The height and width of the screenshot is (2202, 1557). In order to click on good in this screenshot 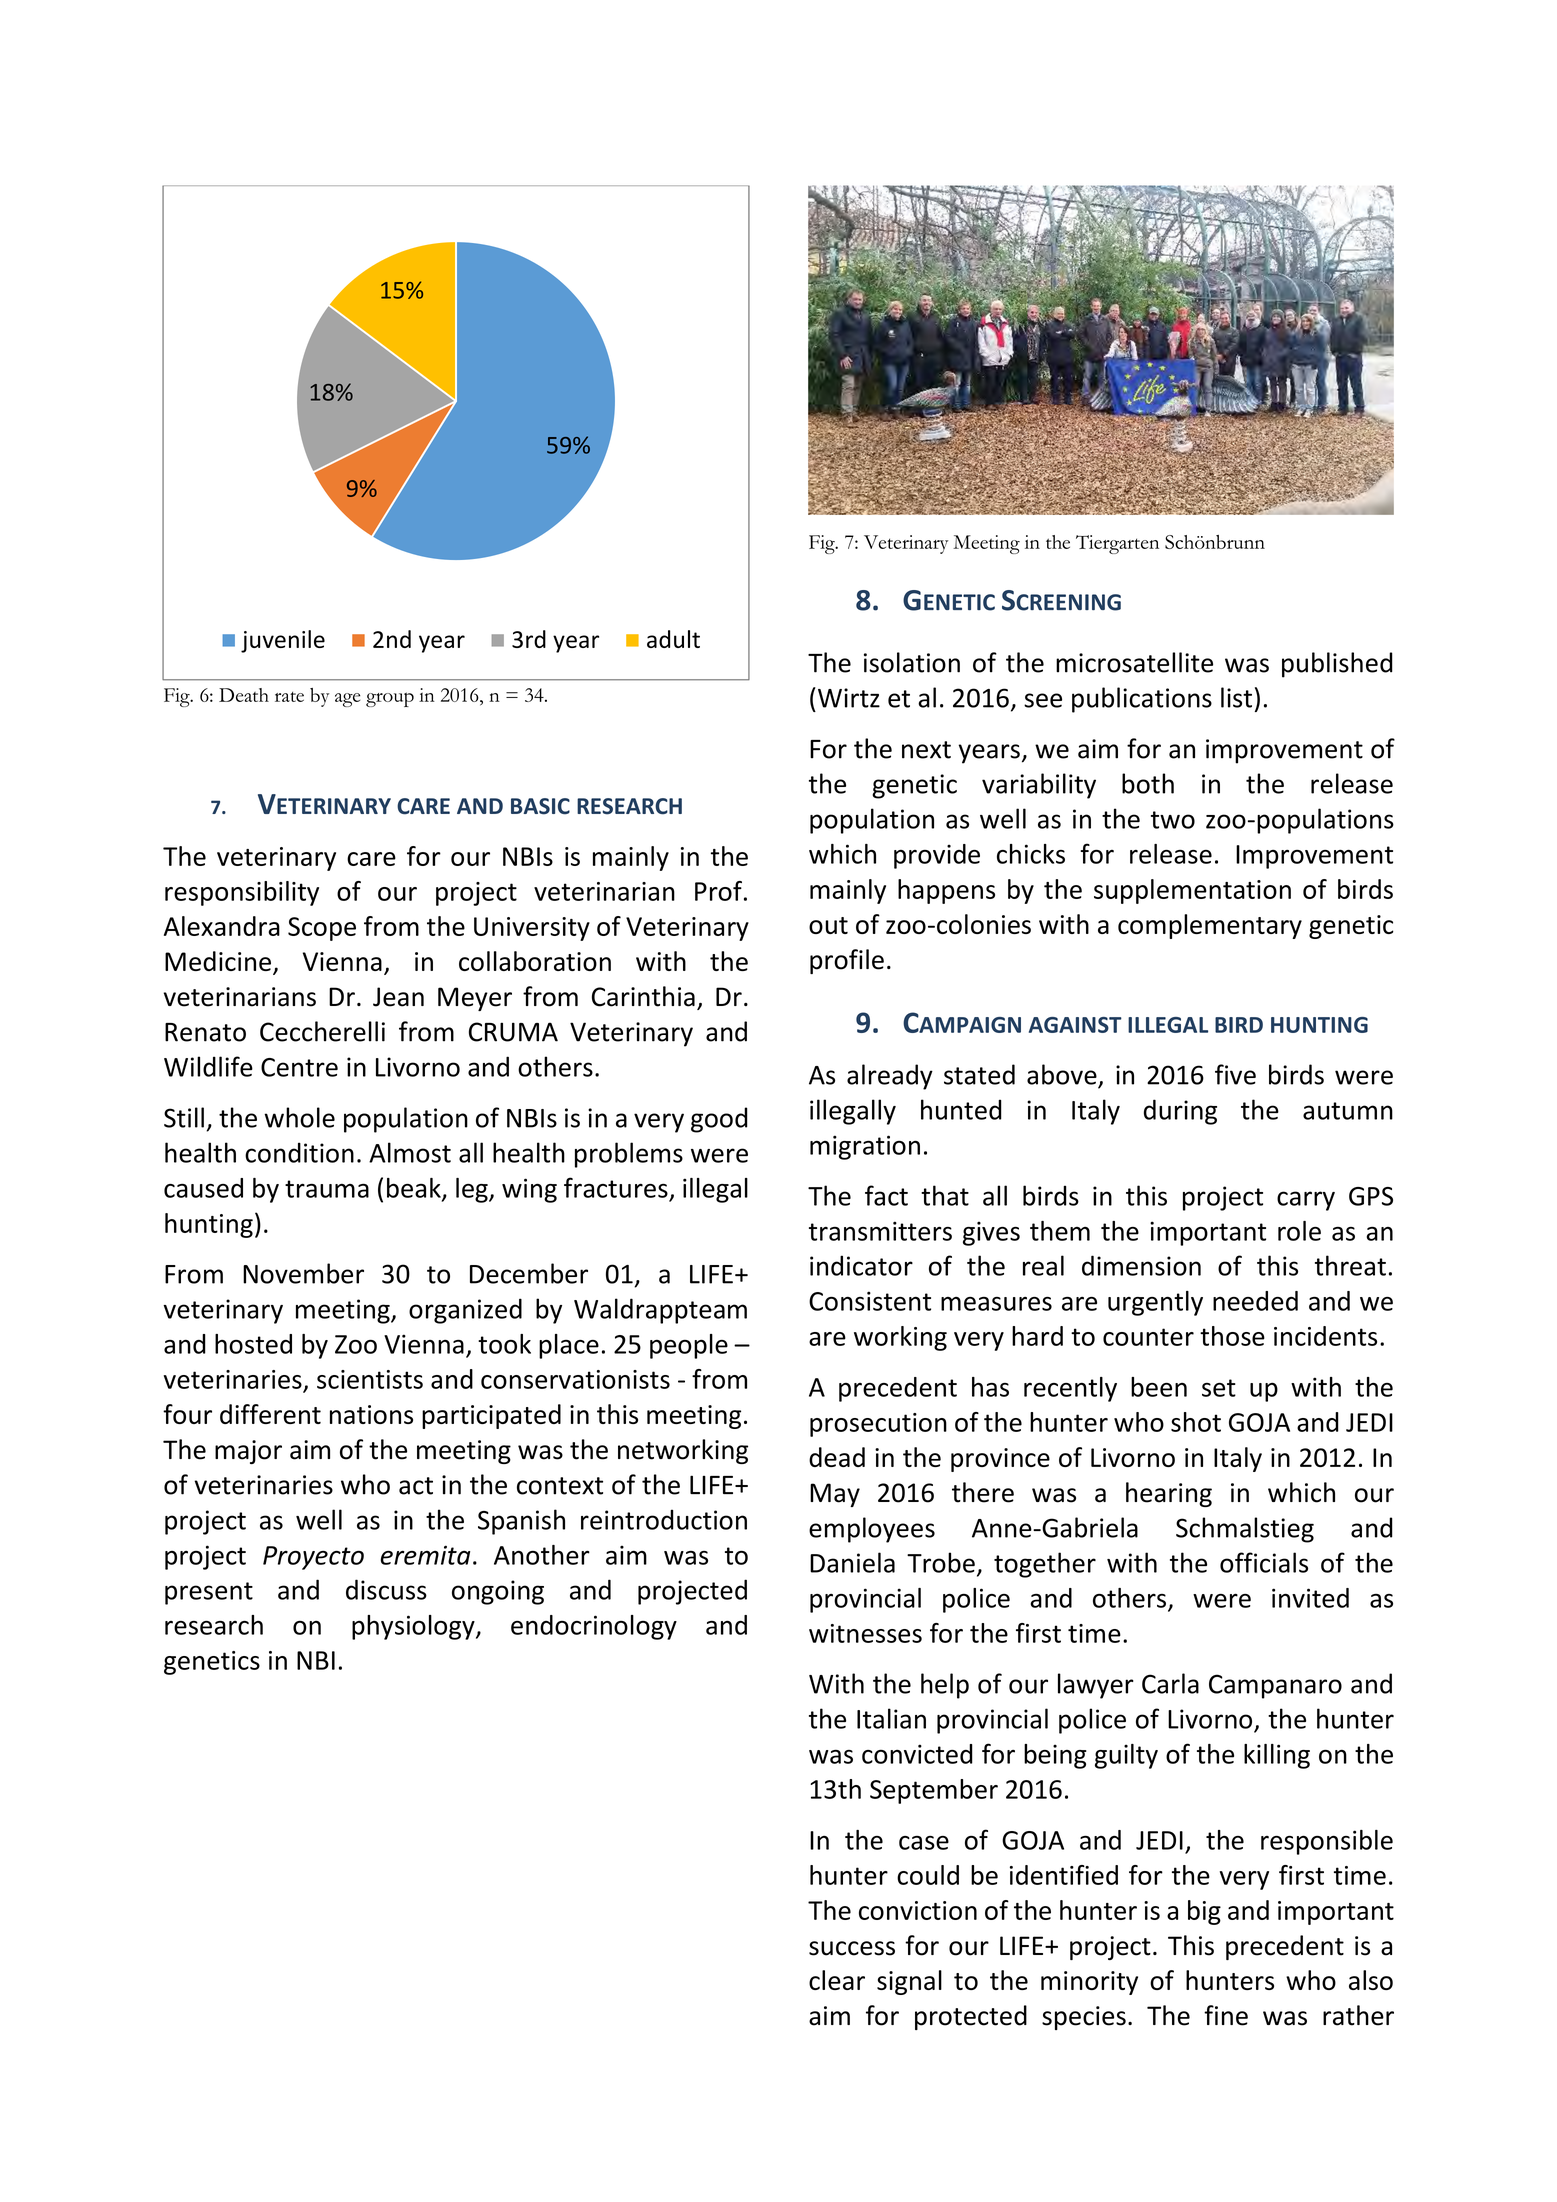, I will do `click(719, 1120)`.
